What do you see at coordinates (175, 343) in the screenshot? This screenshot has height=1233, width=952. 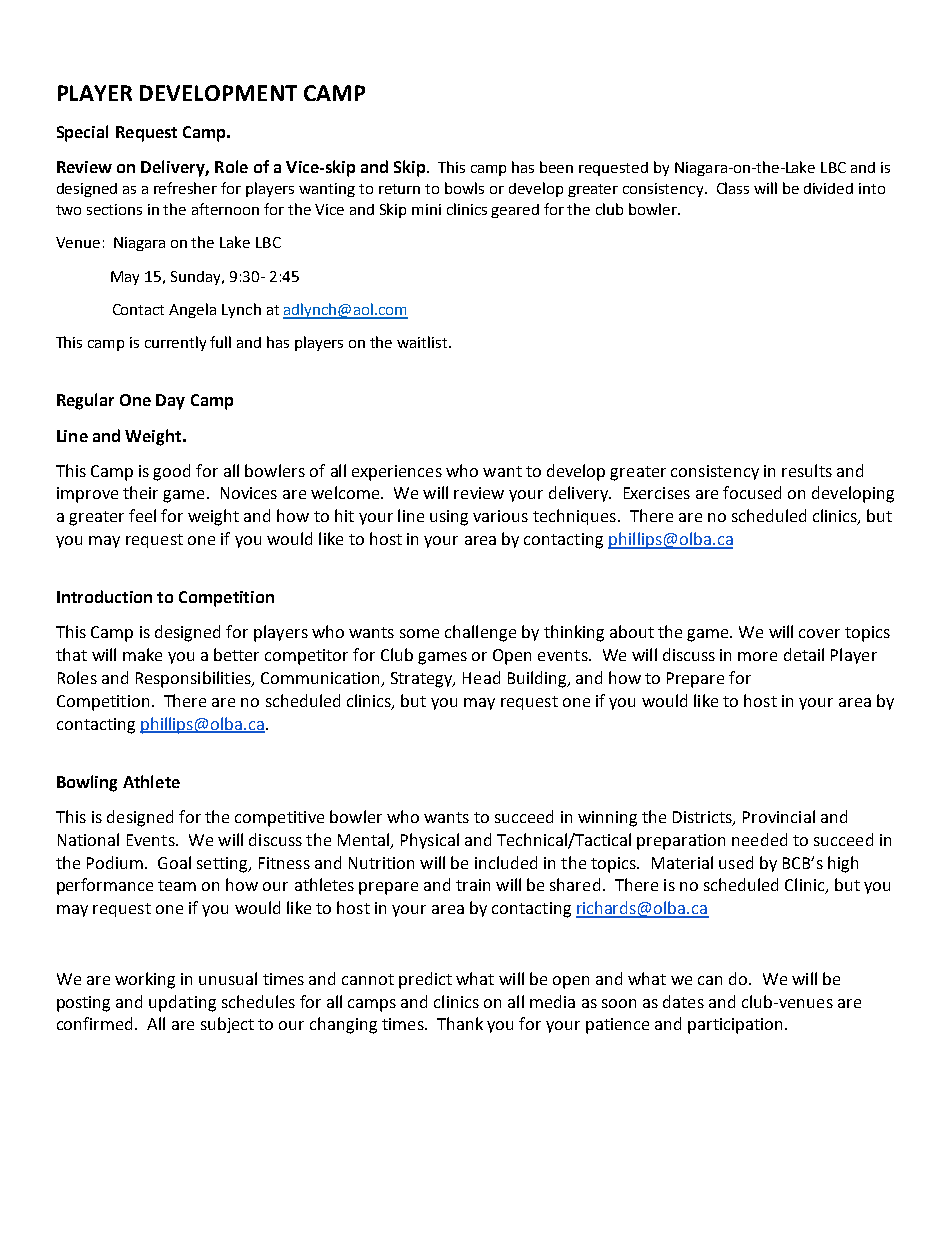 I see `currently` at bounding box center [175, 343].
